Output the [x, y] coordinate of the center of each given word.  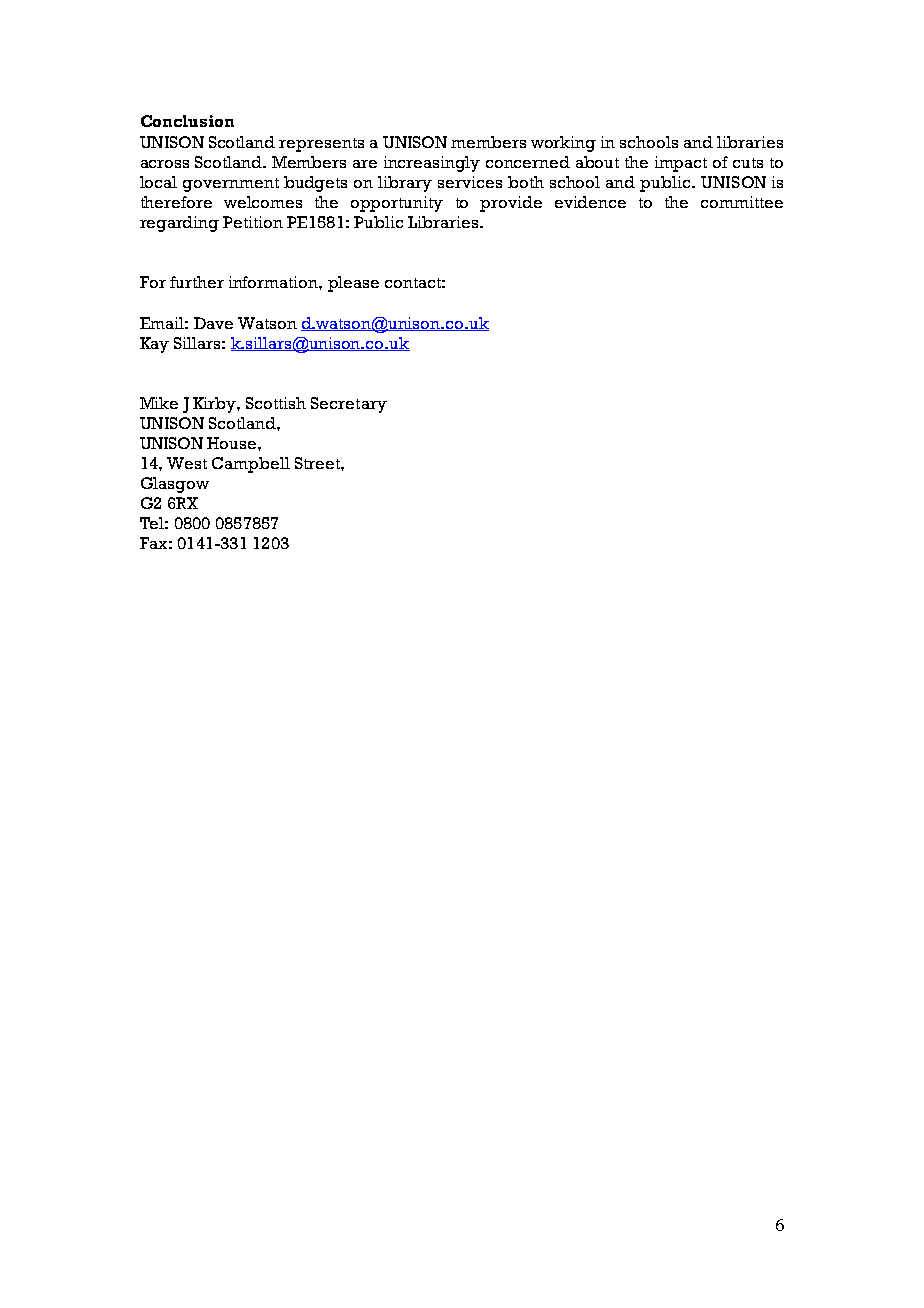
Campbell [251, 465]
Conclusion [187, 121]
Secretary [349, 405]
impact [681, 164]
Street [318, 463]
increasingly [432, 164]
